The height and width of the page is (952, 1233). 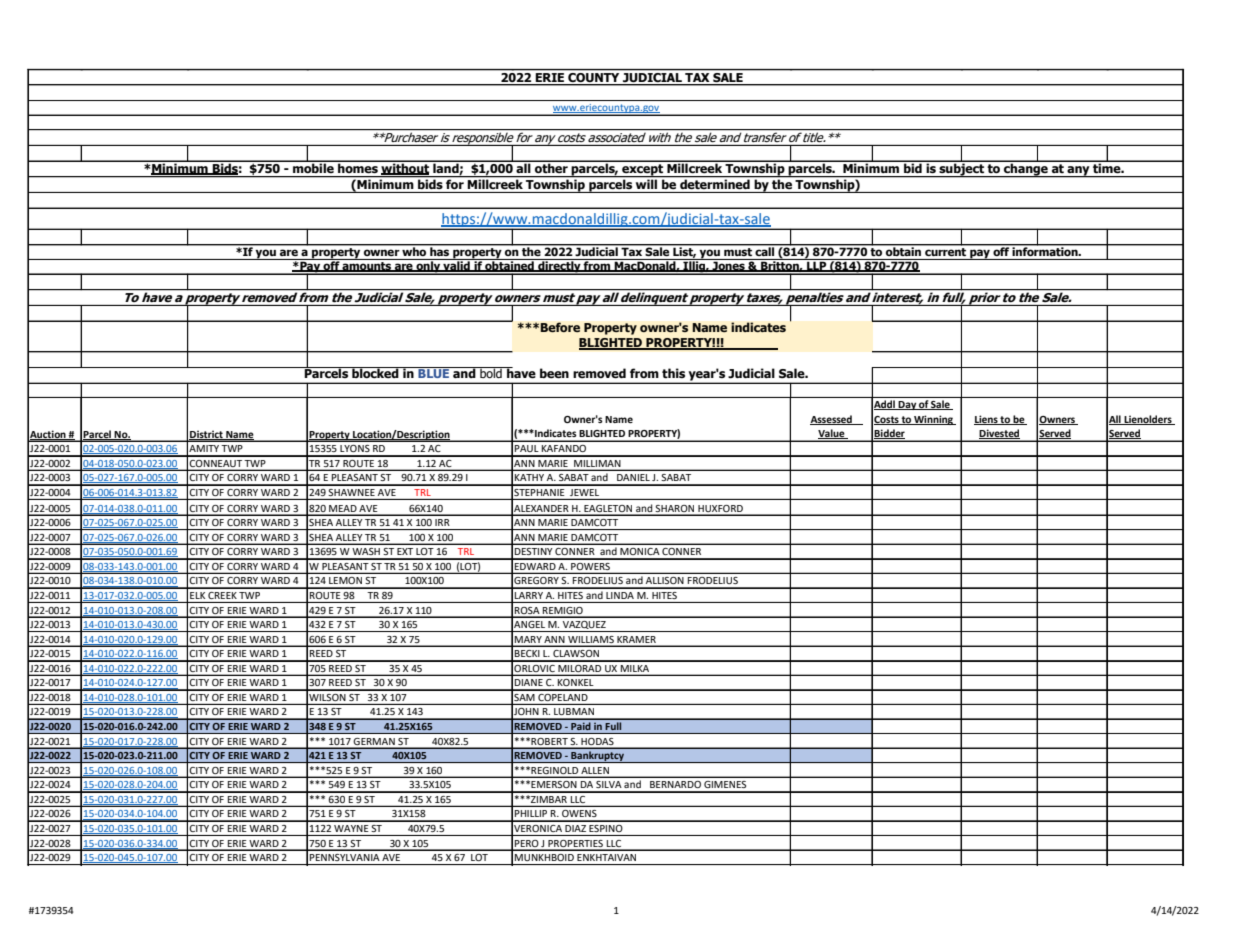 I want to click on Assessed, so click(x=832, y=420).
